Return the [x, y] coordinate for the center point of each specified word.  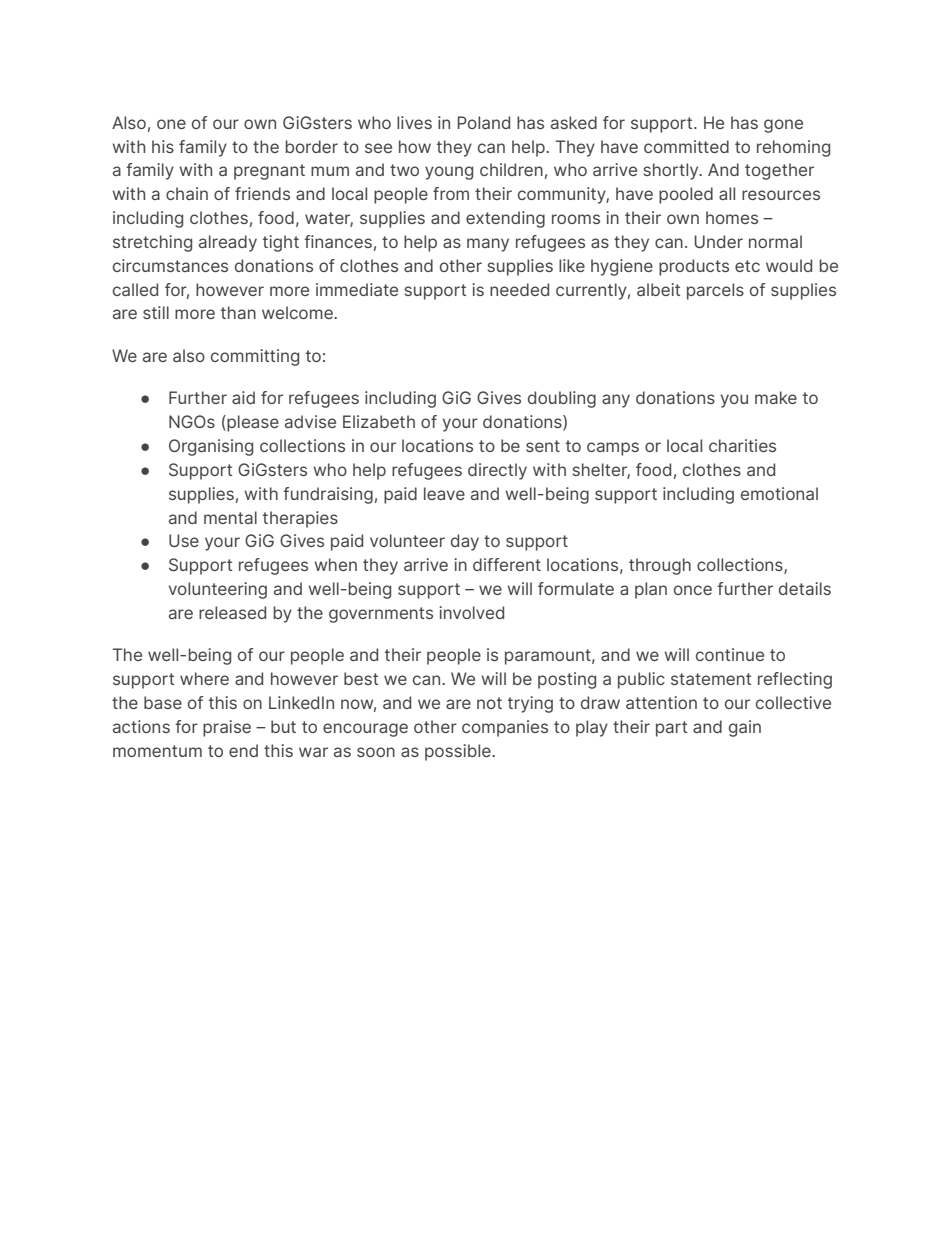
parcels [715, 291]
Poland [484, 122]
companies [505, 728]
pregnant [269, 172]
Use [184, 540]
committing [255, 357]
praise [227, 728]
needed [519, 289]
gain [745, 728]
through [660, 566]
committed [686, 146]
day [465, 542]
